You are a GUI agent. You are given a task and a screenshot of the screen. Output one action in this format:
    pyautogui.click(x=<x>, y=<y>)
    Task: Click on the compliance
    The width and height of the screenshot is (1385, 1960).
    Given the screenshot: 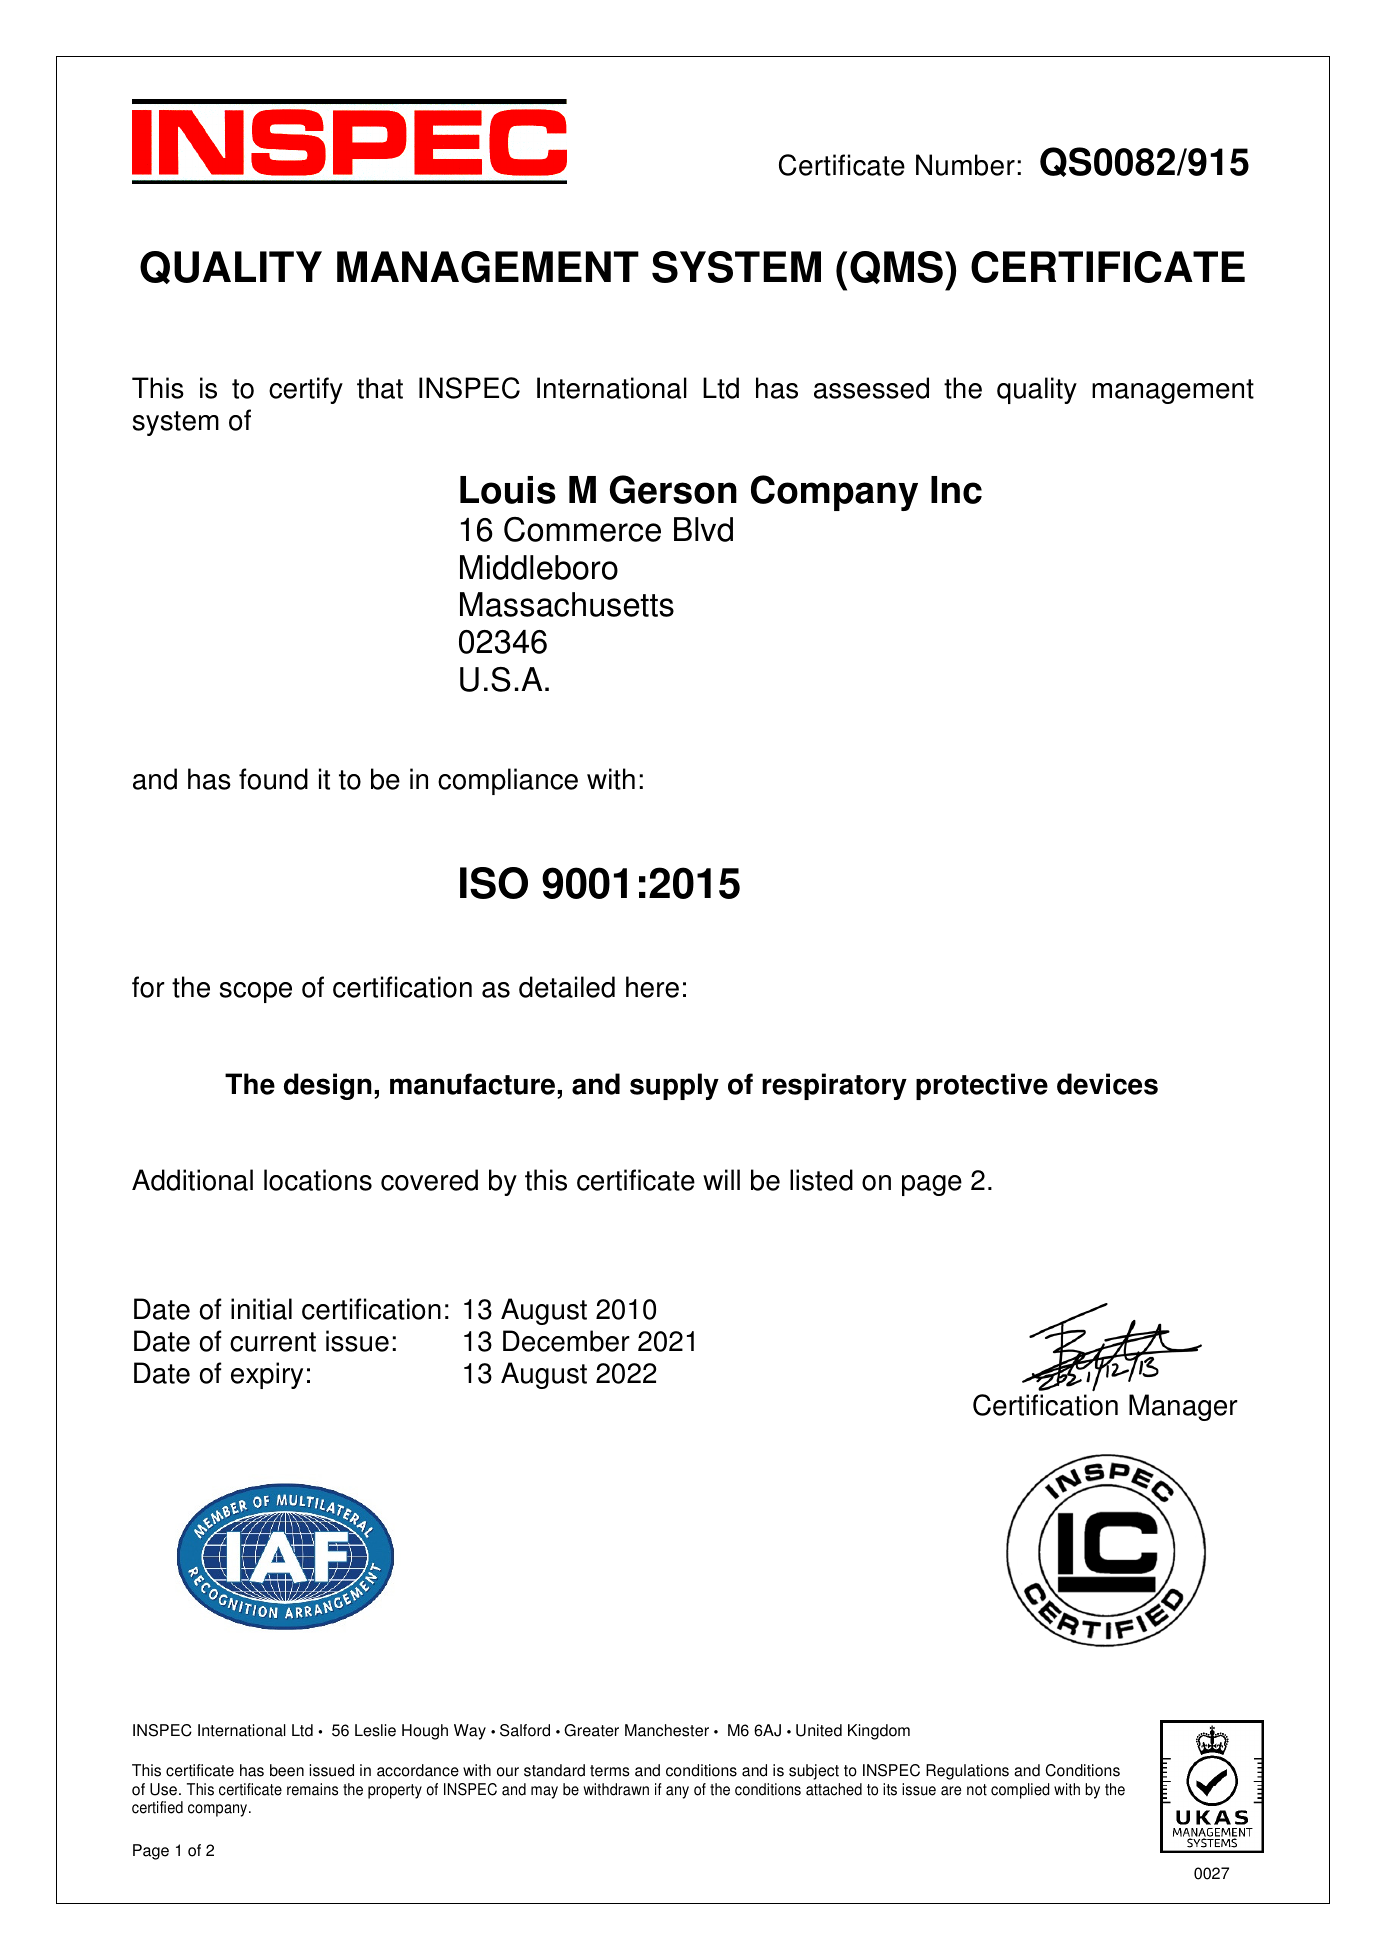 What is the action you would take?
    pyautogui.click(x=508, y=781)
